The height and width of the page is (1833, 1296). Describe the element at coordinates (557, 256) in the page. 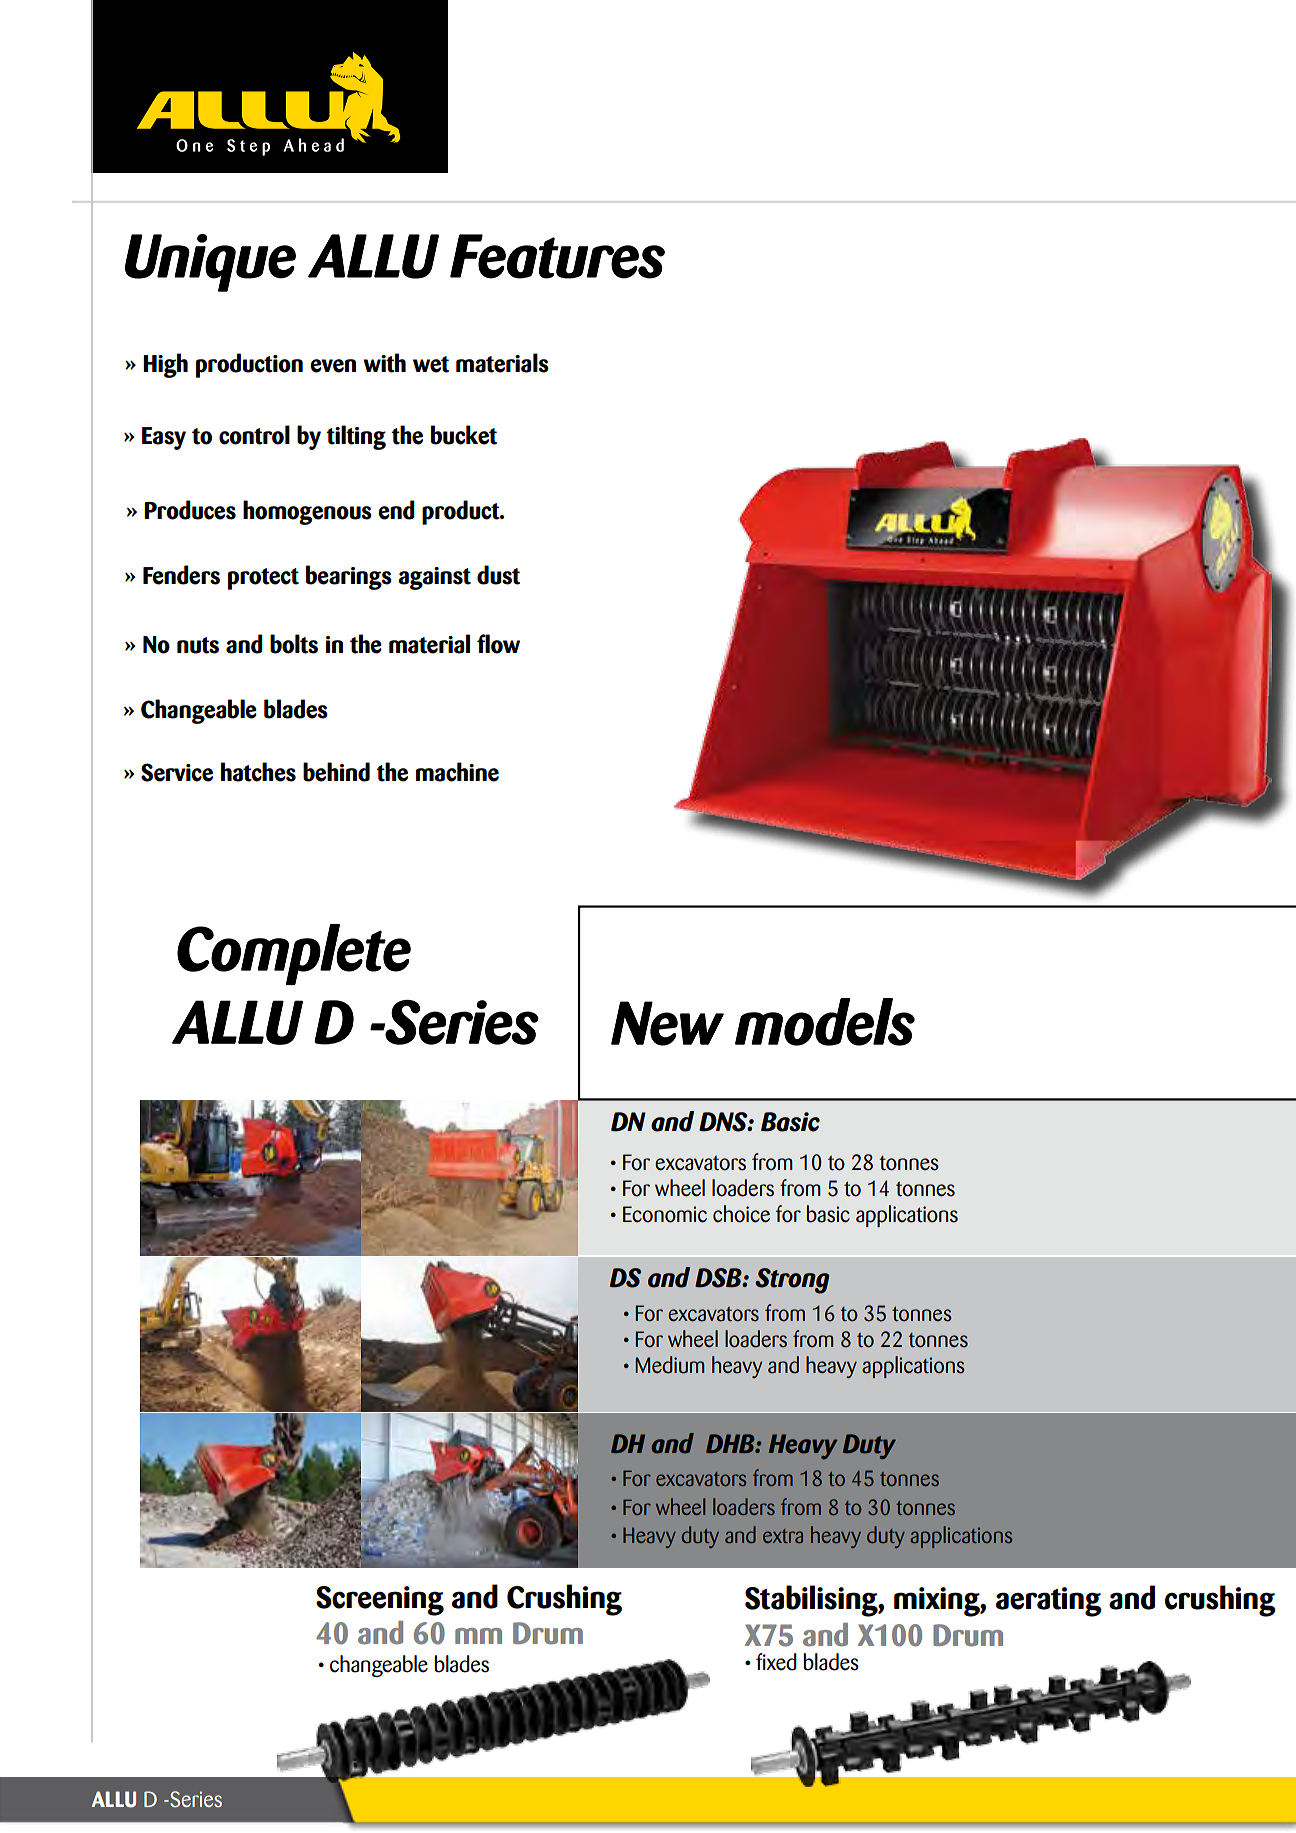

I see `Features` at that location.
